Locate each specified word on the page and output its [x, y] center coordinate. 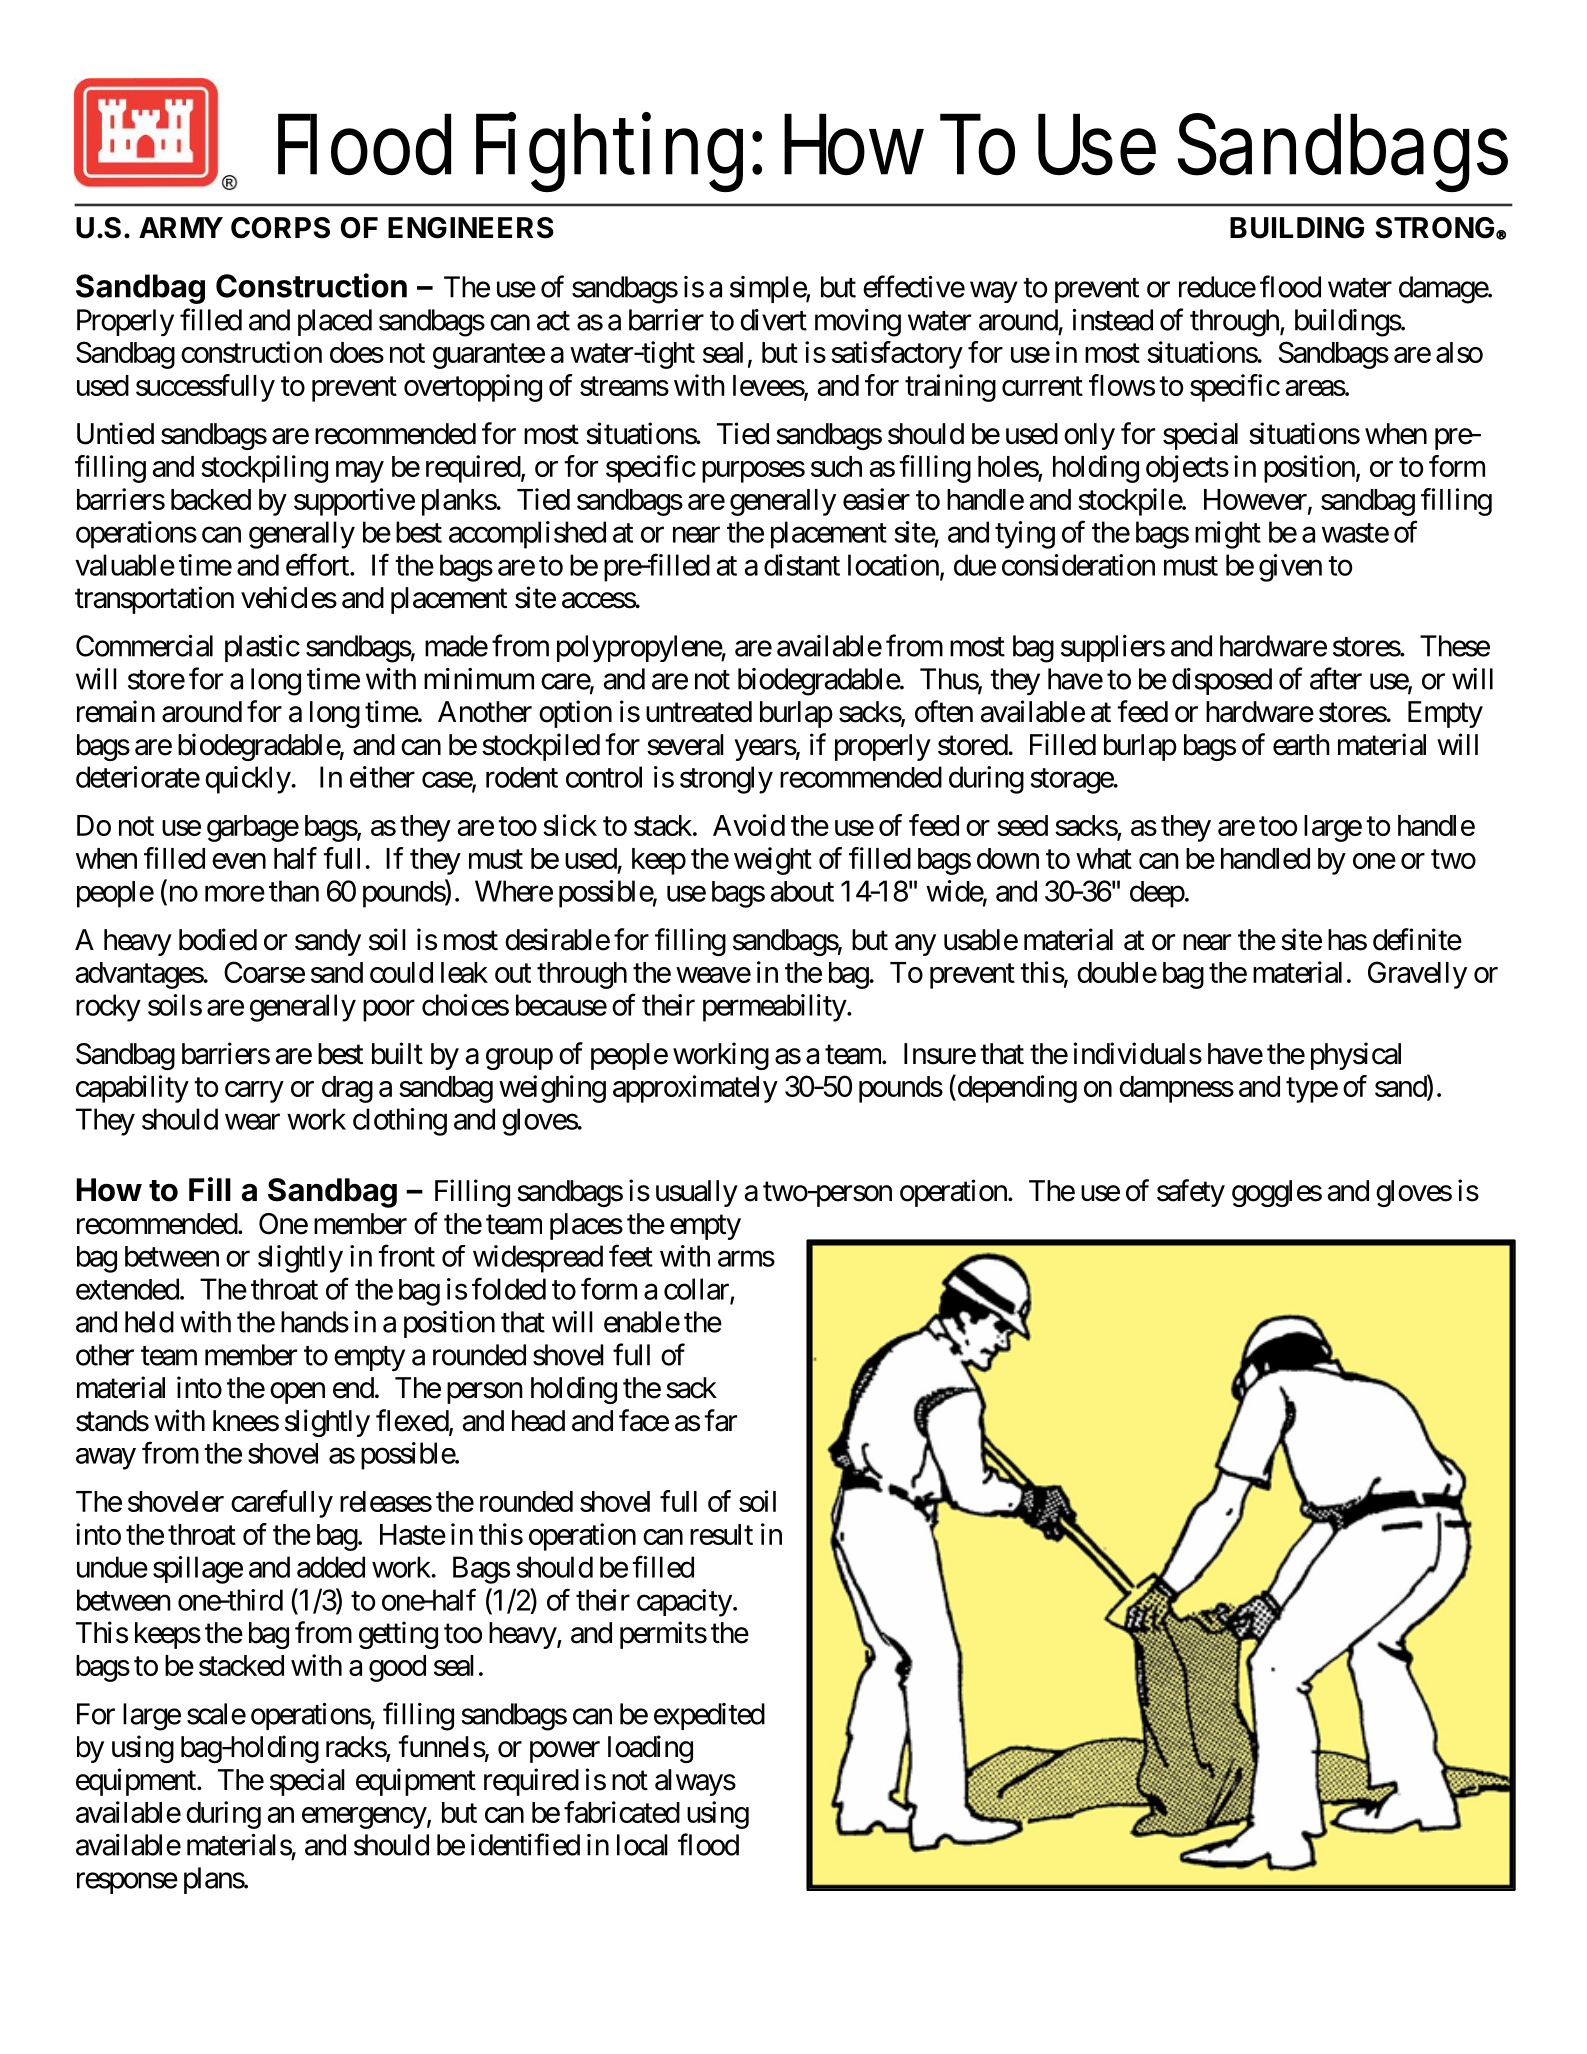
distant [802, 565]
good [397, 1668]
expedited [709, 1716]
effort [318, 564]
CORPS [280, 228]
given [1290, 568]
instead [1112, 320]
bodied [218, 939]
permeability [775, 1008]
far [720, 1420]
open [297, 1393]
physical [1356, 1056]
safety [1191, 1193]
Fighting [609, 152]
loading [650, 1749]
